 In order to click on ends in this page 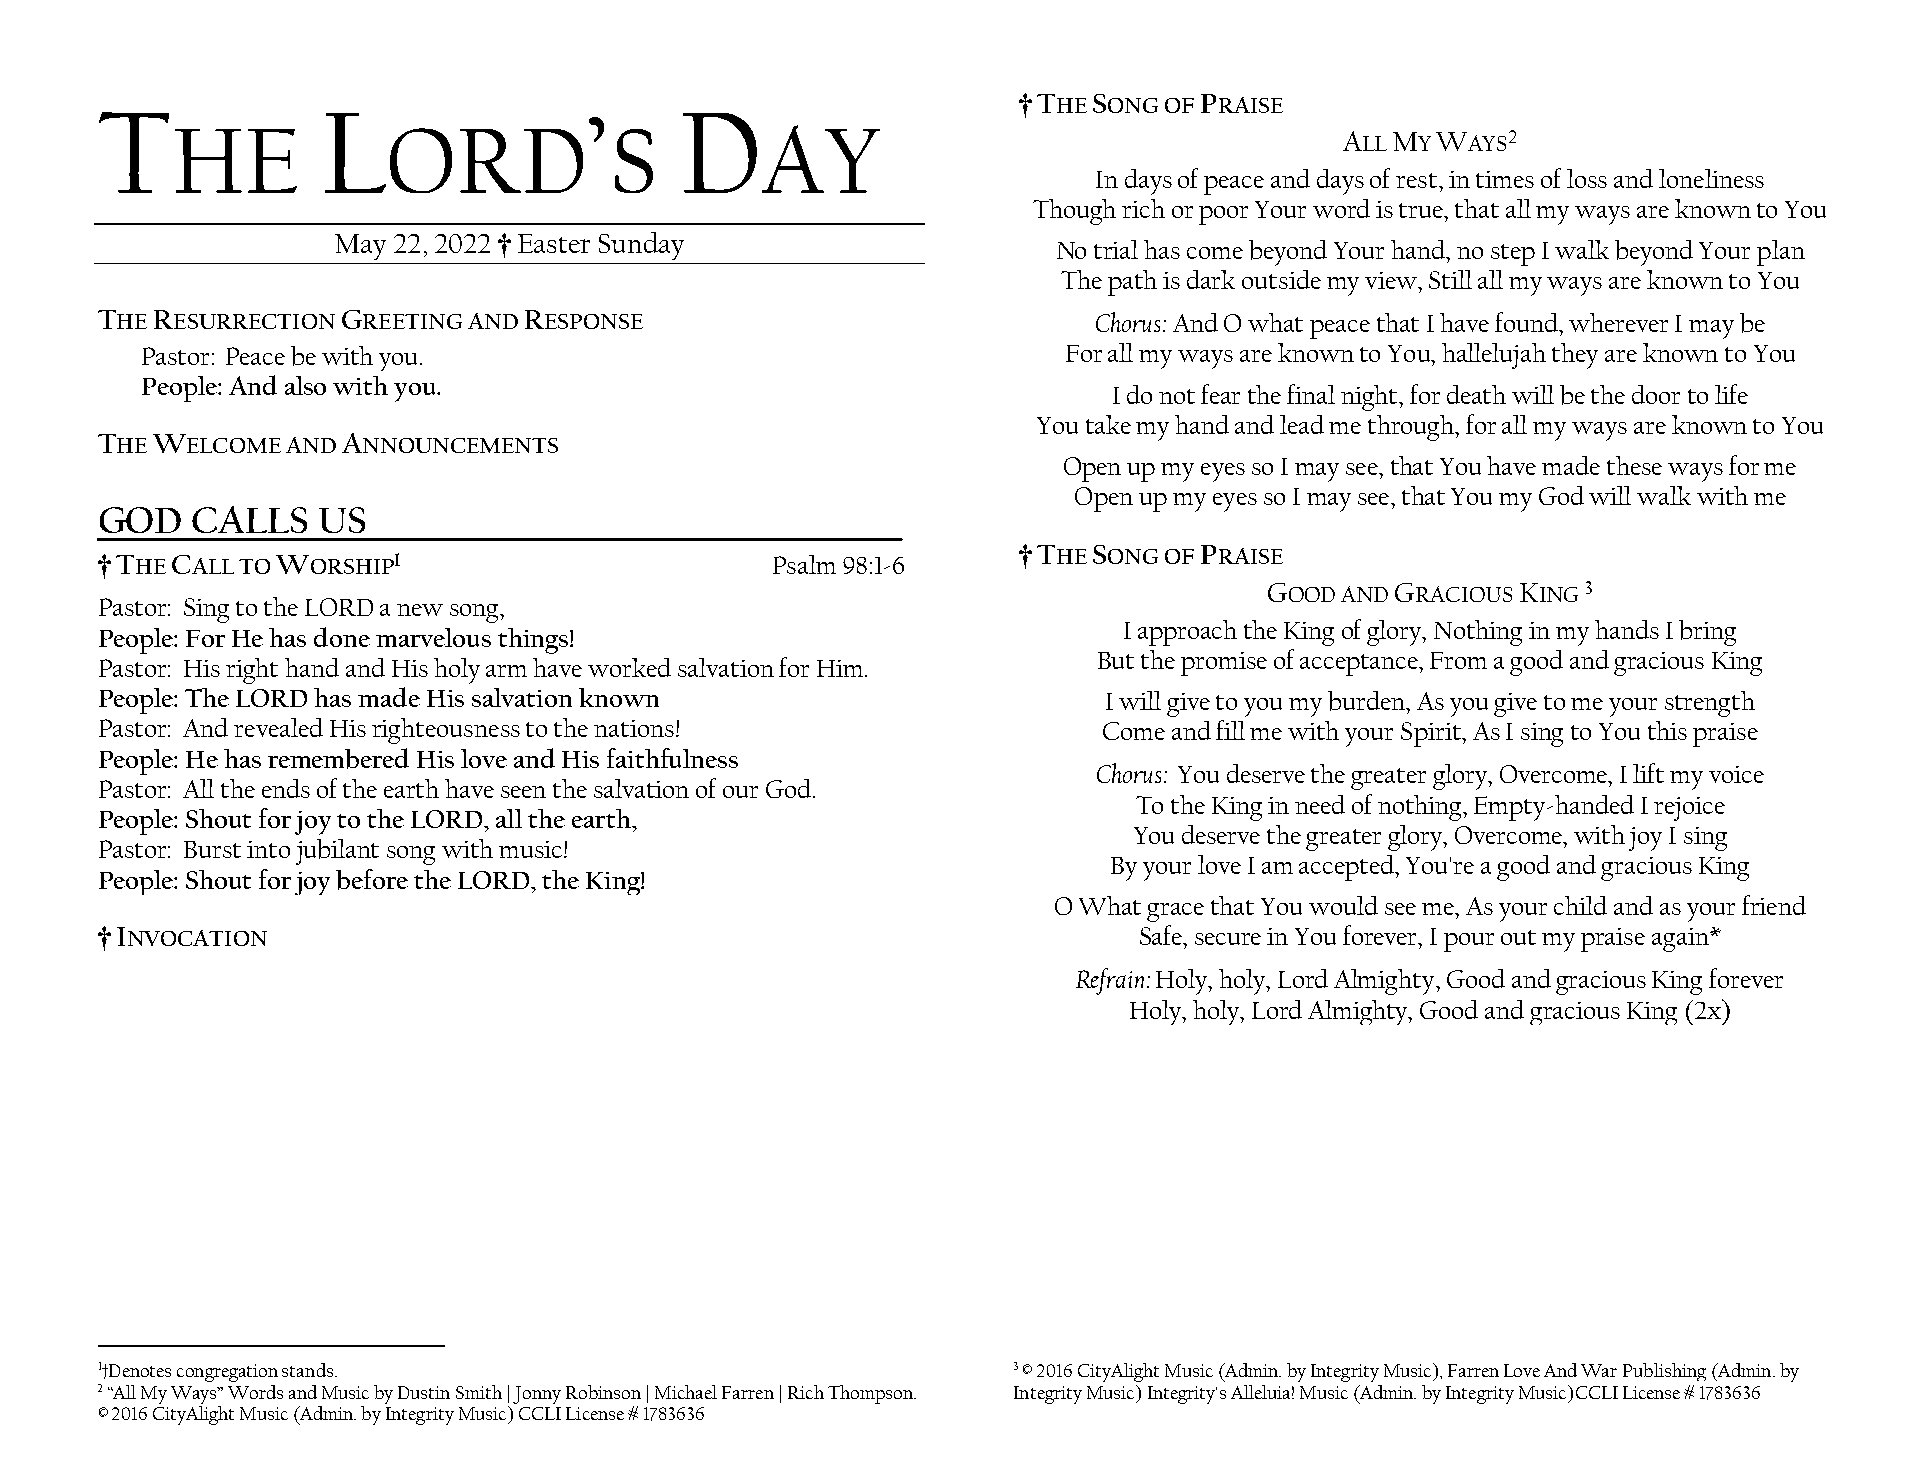, I will do `click(286, 788)`.
